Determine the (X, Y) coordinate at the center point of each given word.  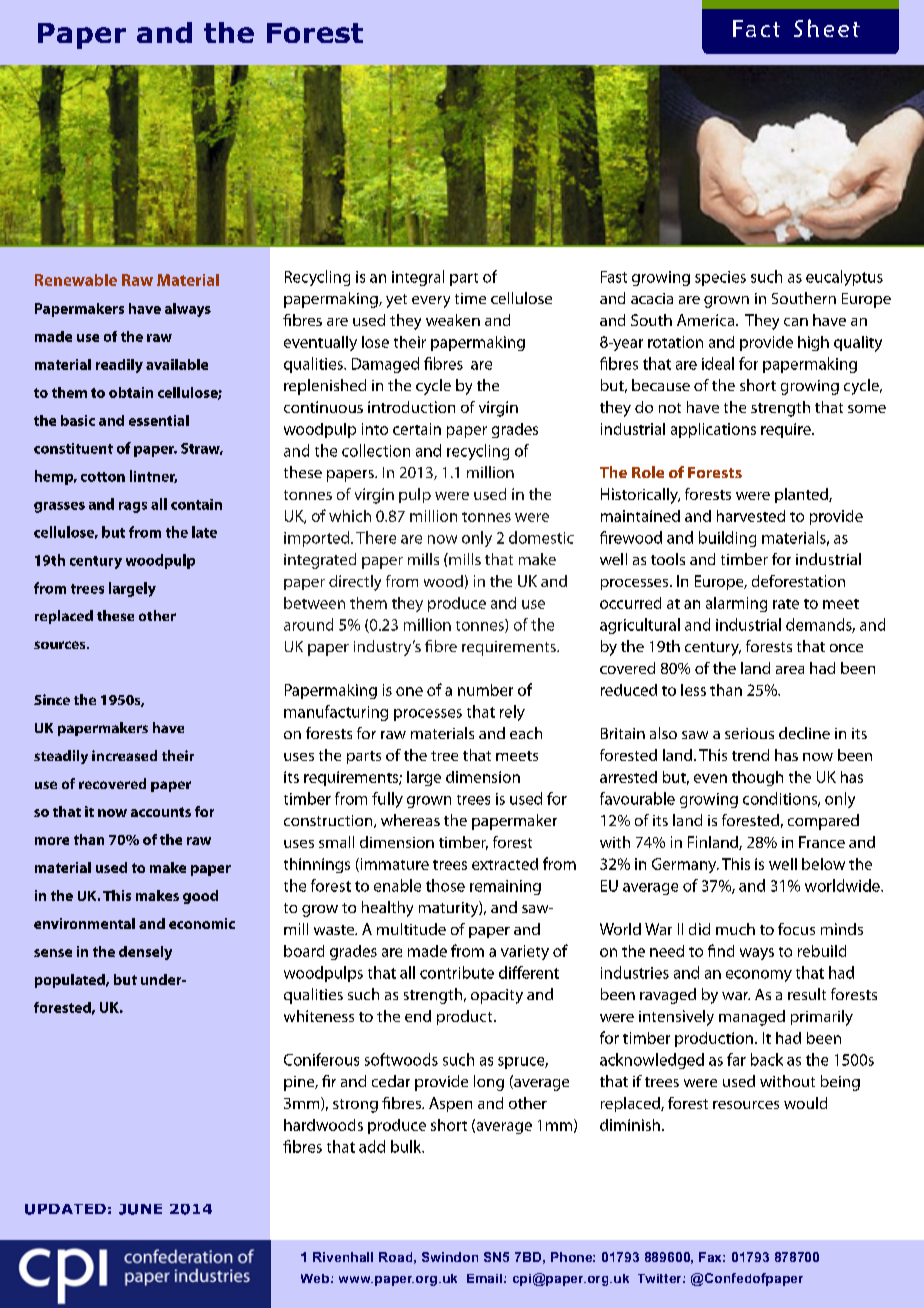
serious (749, 733)
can (796, 322)
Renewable (76, 280)
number (485, 690)
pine (300, 1083)
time (470, 298)
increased (124, 755)
